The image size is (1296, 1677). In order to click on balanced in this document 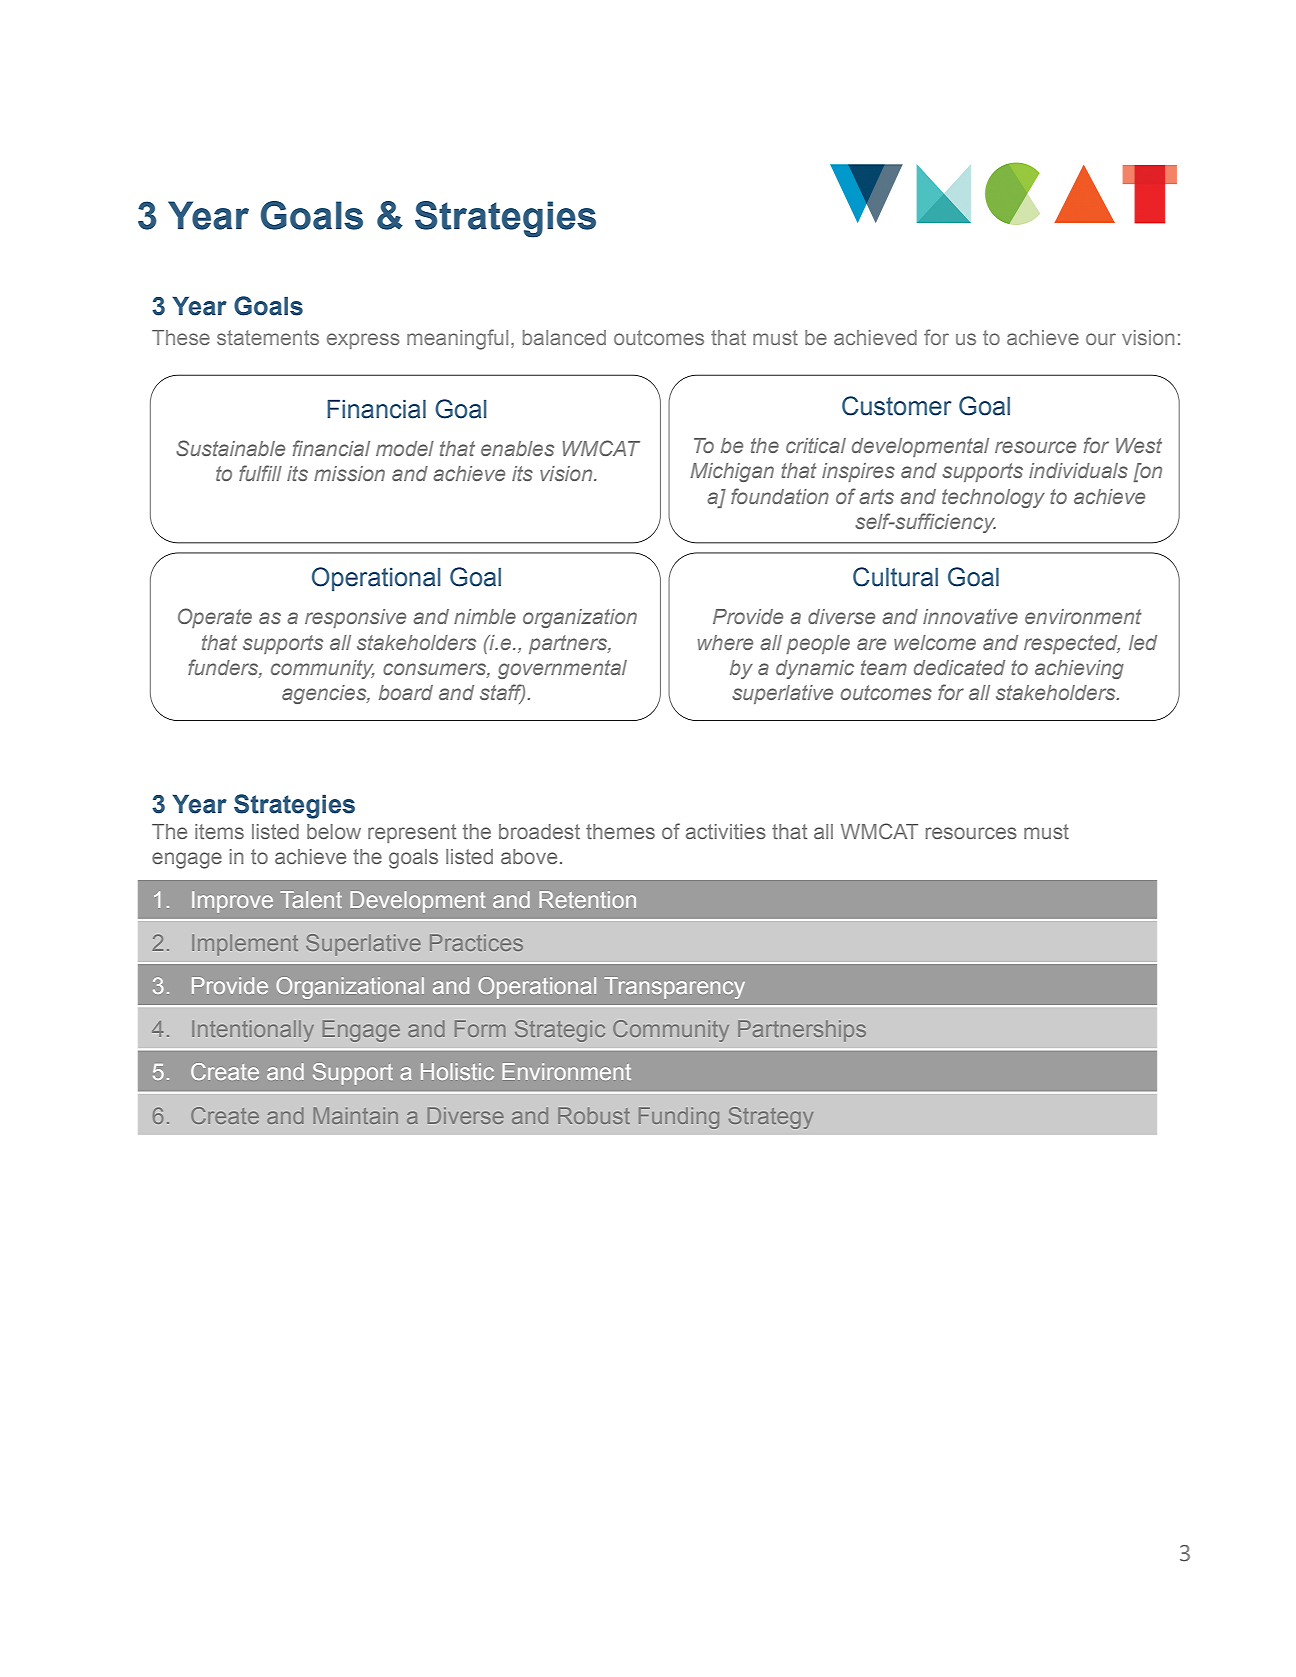, I will do `click(564, 337)`.
